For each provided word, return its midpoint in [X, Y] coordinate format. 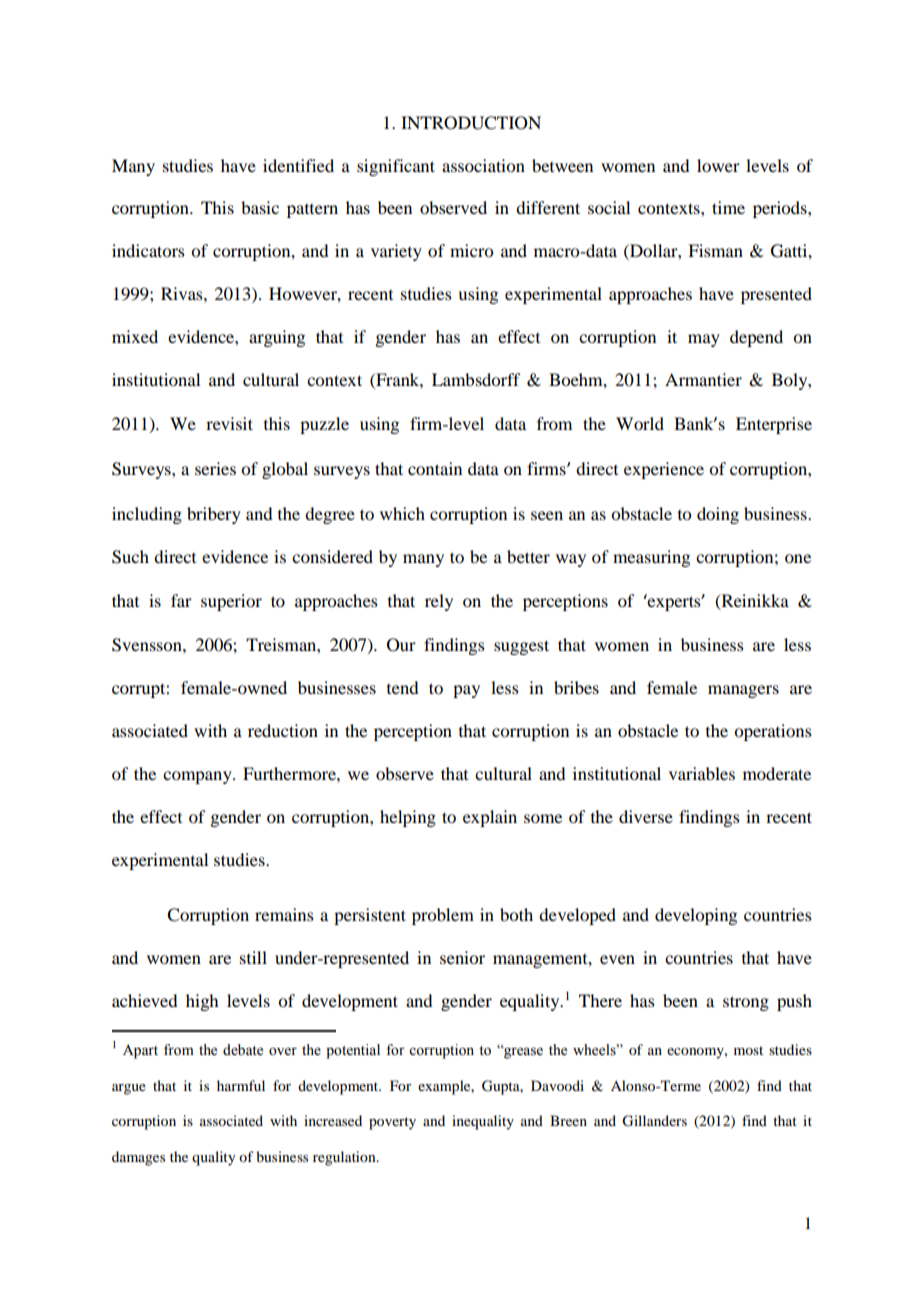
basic [260, 207]
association [483, 165]
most [748, 1050]
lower [718, 165]
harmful [241, 1085]
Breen [568, 1120]
